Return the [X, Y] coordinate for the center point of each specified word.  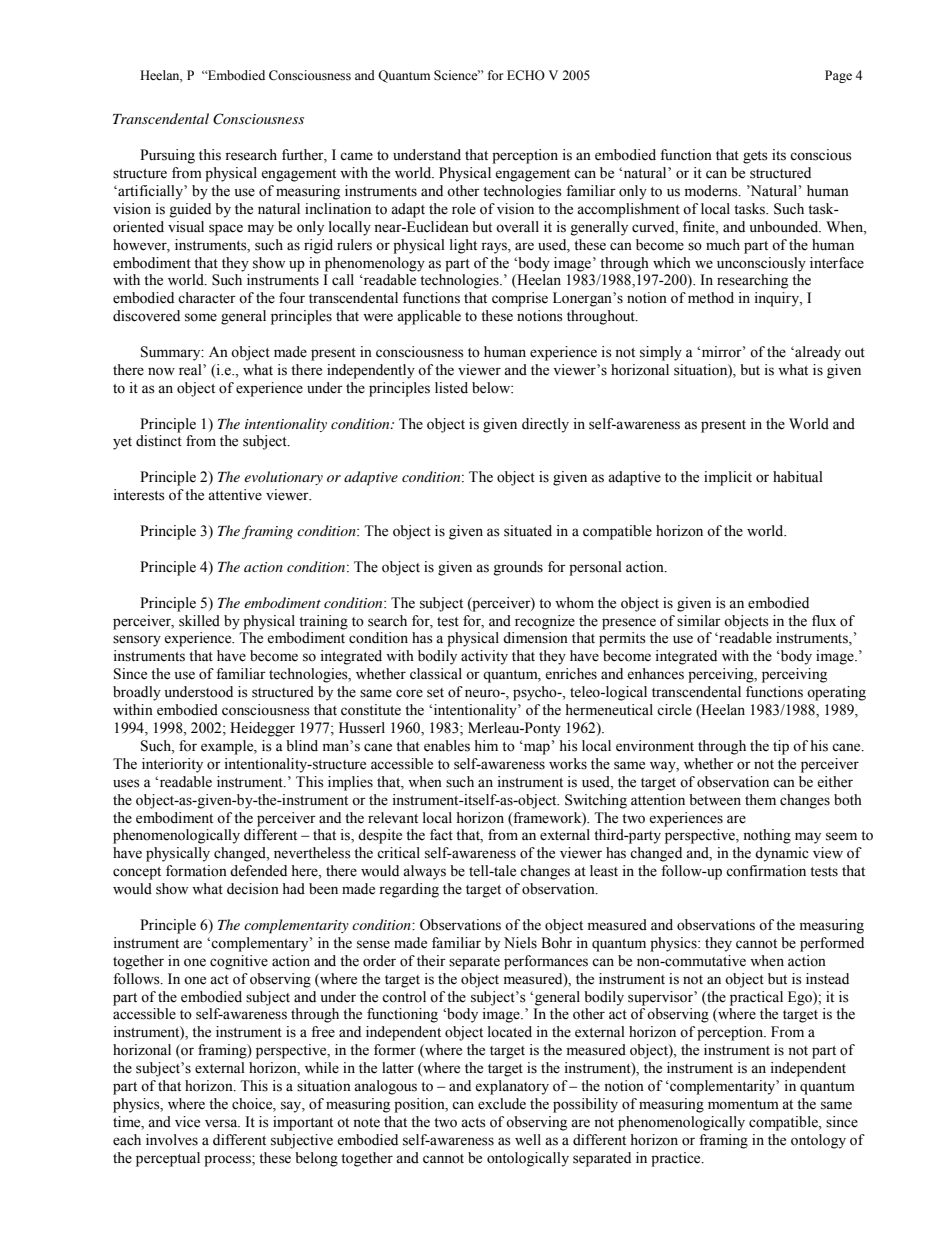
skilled [199, 621]
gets [755, 157]
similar [699, 621]
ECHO [526, 75]
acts [473, 1123]
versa [222, 1123]
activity [484, 657]
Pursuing [167, 156]
